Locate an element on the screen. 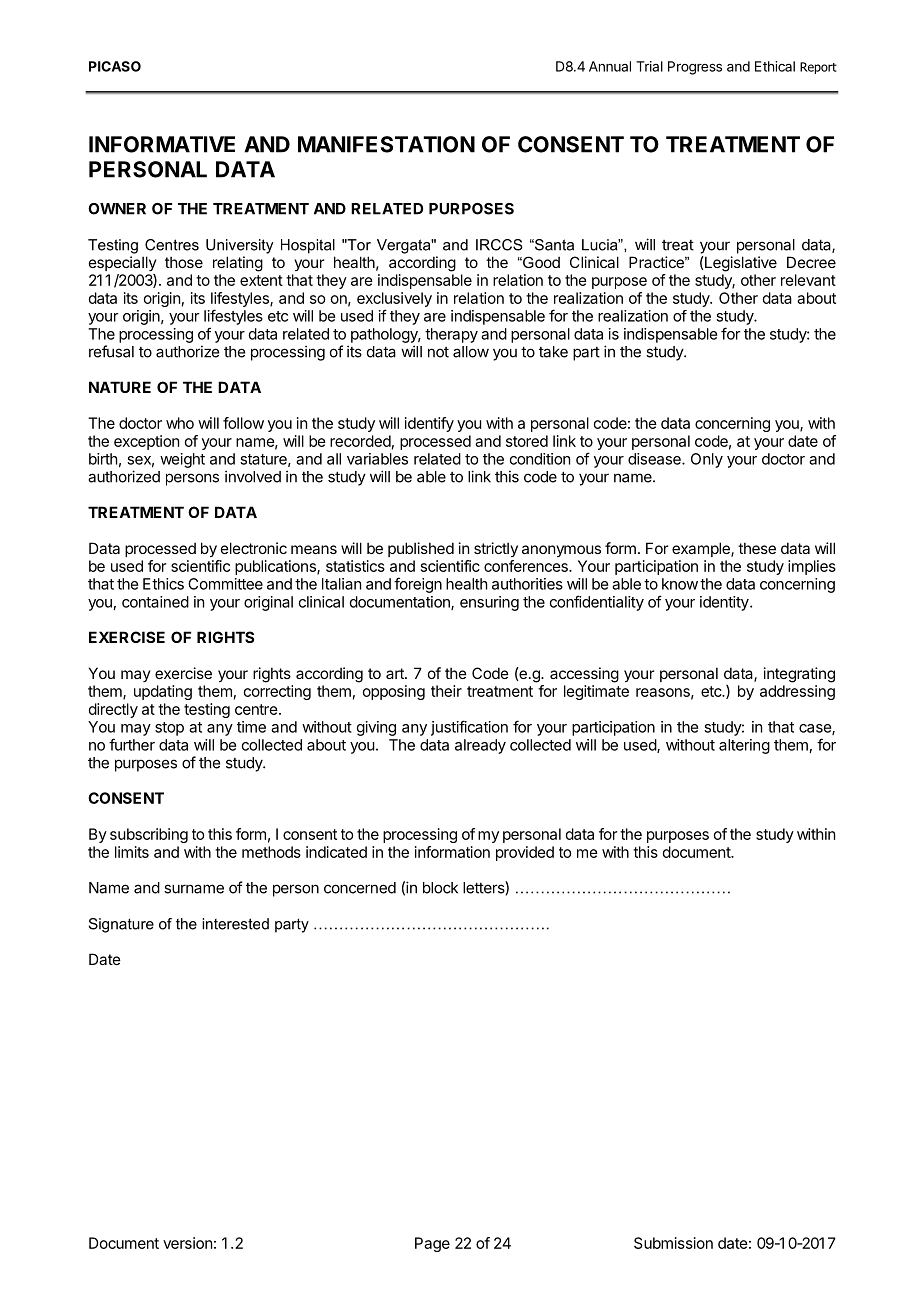 This screenshot has height=1308, width=924. Page is located at coordinates (432, 1244).
